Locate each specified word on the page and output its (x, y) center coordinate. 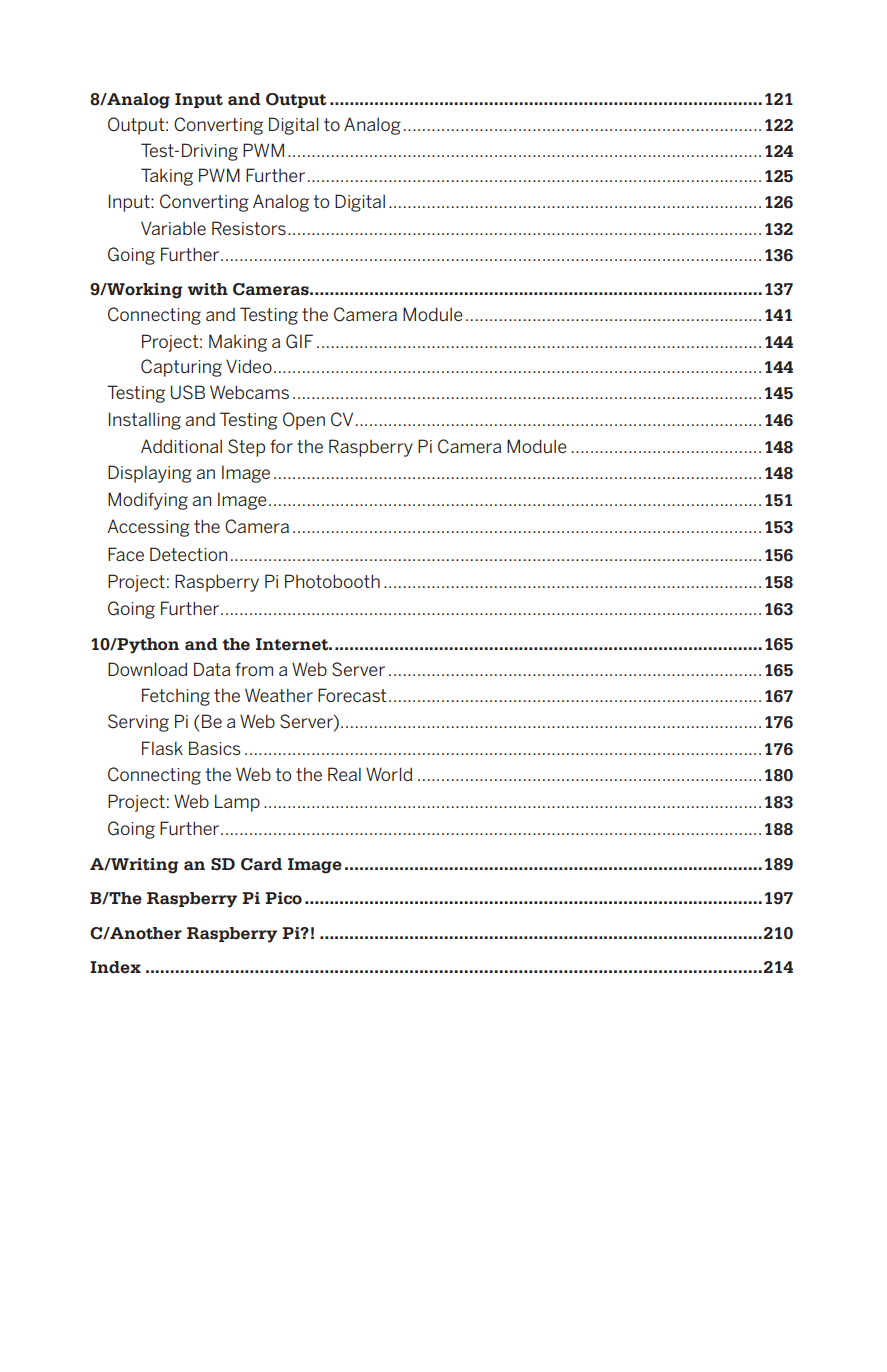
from (254, 669)
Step (246, 448)
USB (188, 392)
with (208, 289)
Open (304, 421)
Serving (138, 723)
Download (147, 669)
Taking (167, 177)
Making (238, 343)
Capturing (181, 368)
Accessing (148, 528)
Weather (279, 695)
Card (261, 864)
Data (212, 669)
